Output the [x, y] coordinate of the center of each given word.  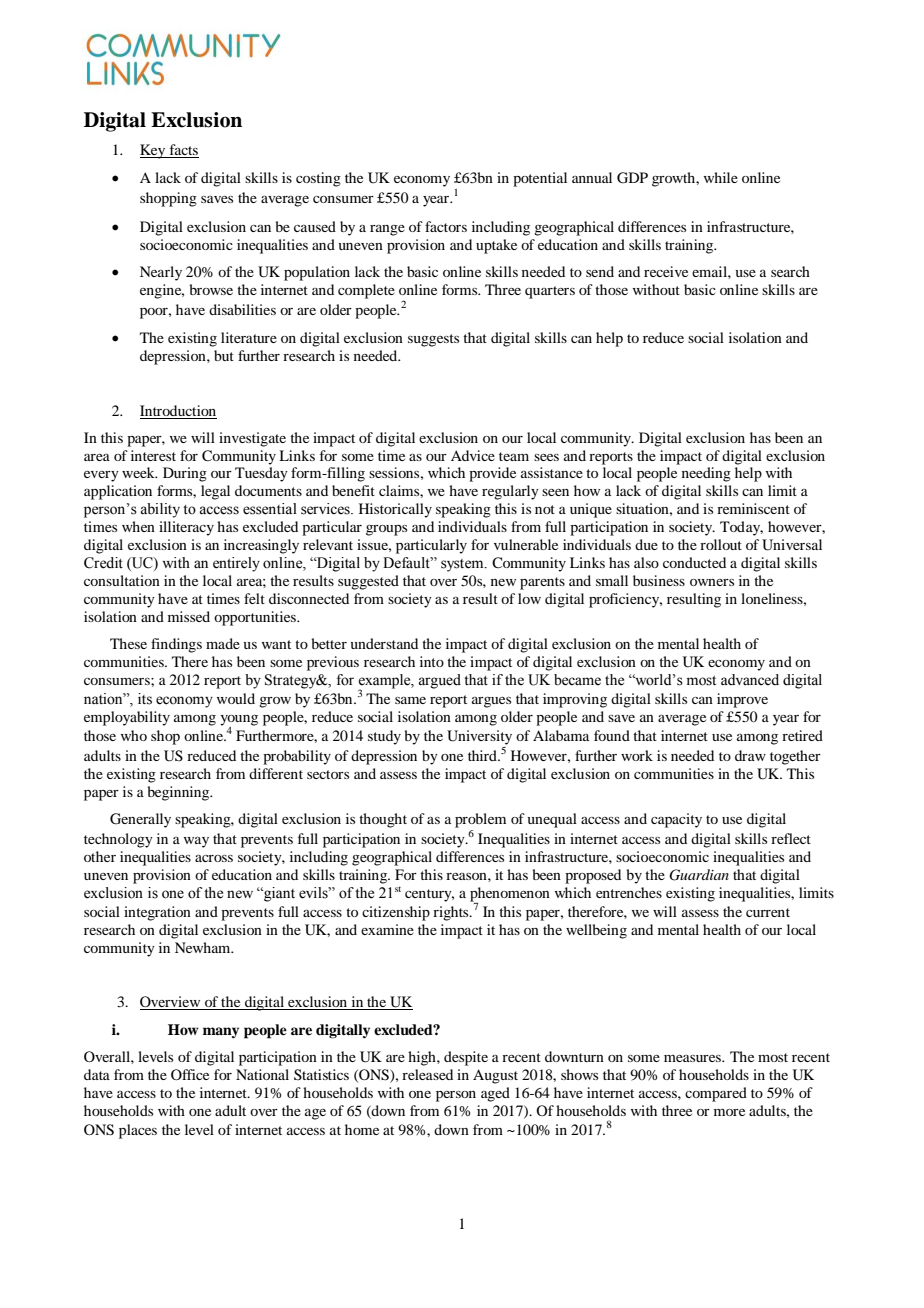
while [721, 177]
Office [190, 1074]
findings [176, 645]
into [432, 661]
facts [183, 151]
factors [446, 226]
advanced [750, 680]
